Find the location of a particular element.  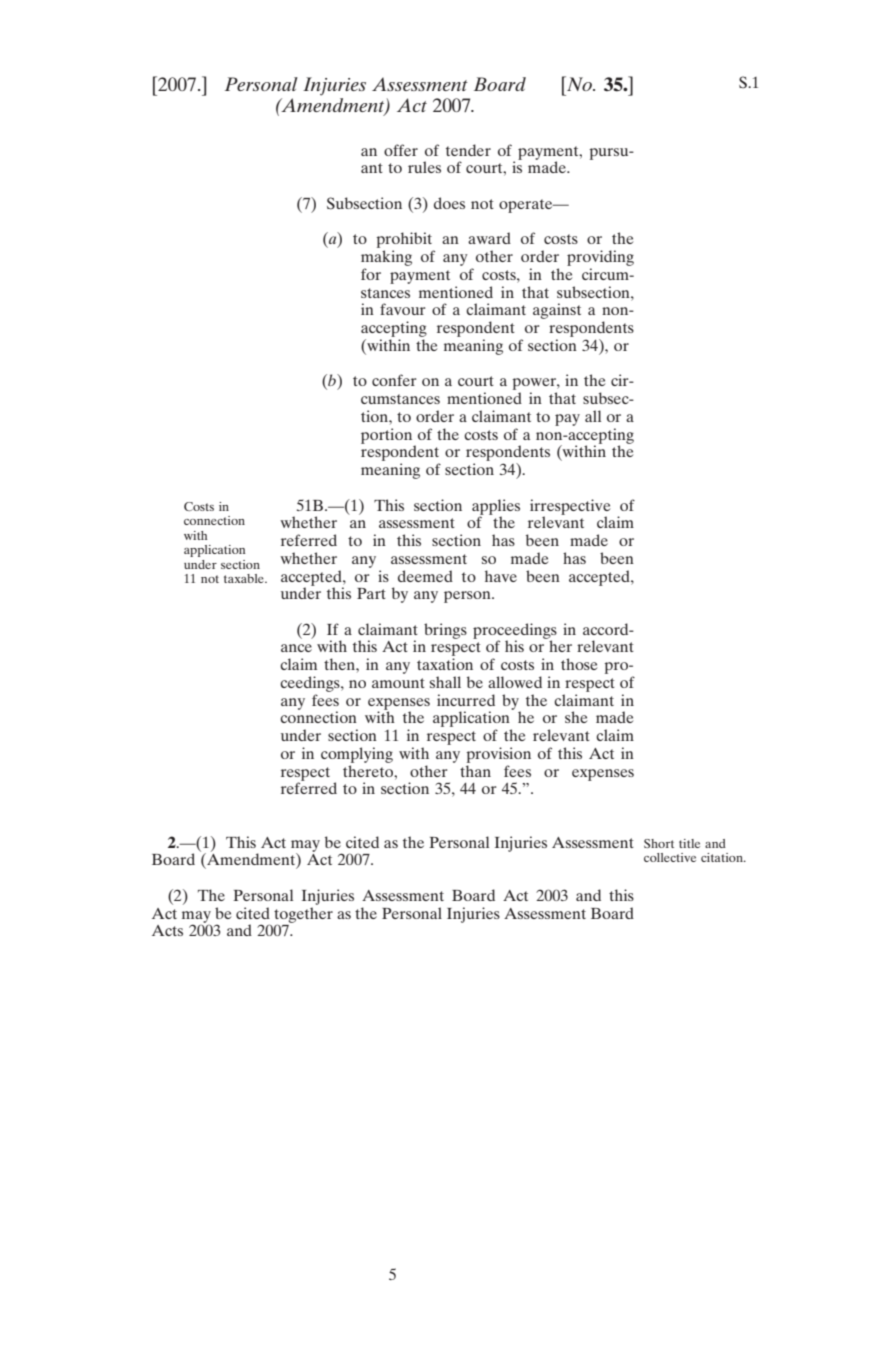

complying is located at coordinates (357, 755).
